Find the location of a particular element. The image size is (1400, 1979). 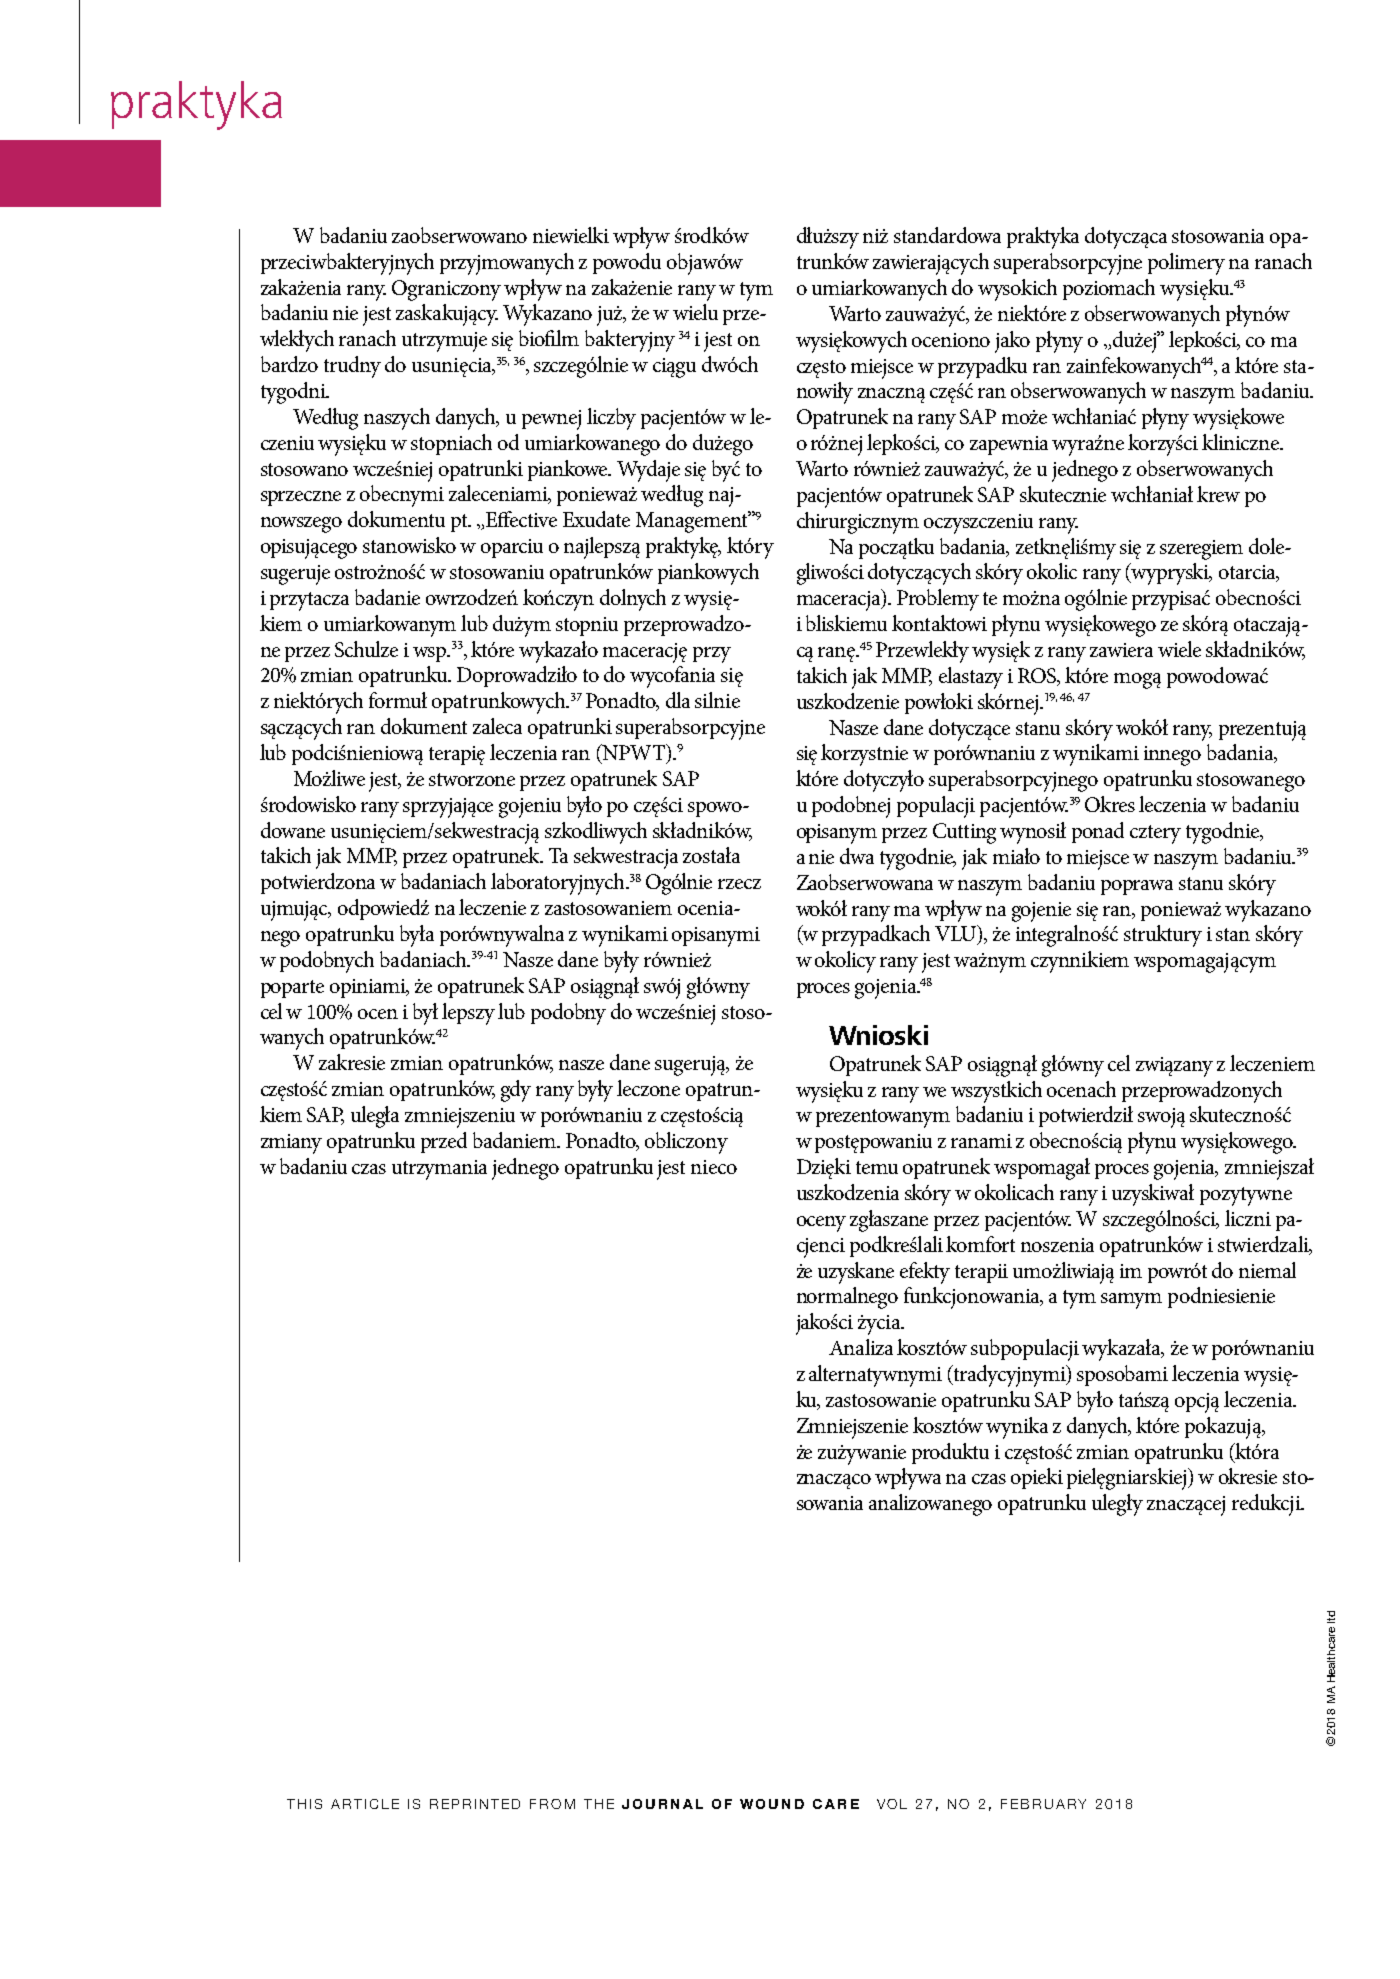

efekty is located at coordinates (925, 1273).
